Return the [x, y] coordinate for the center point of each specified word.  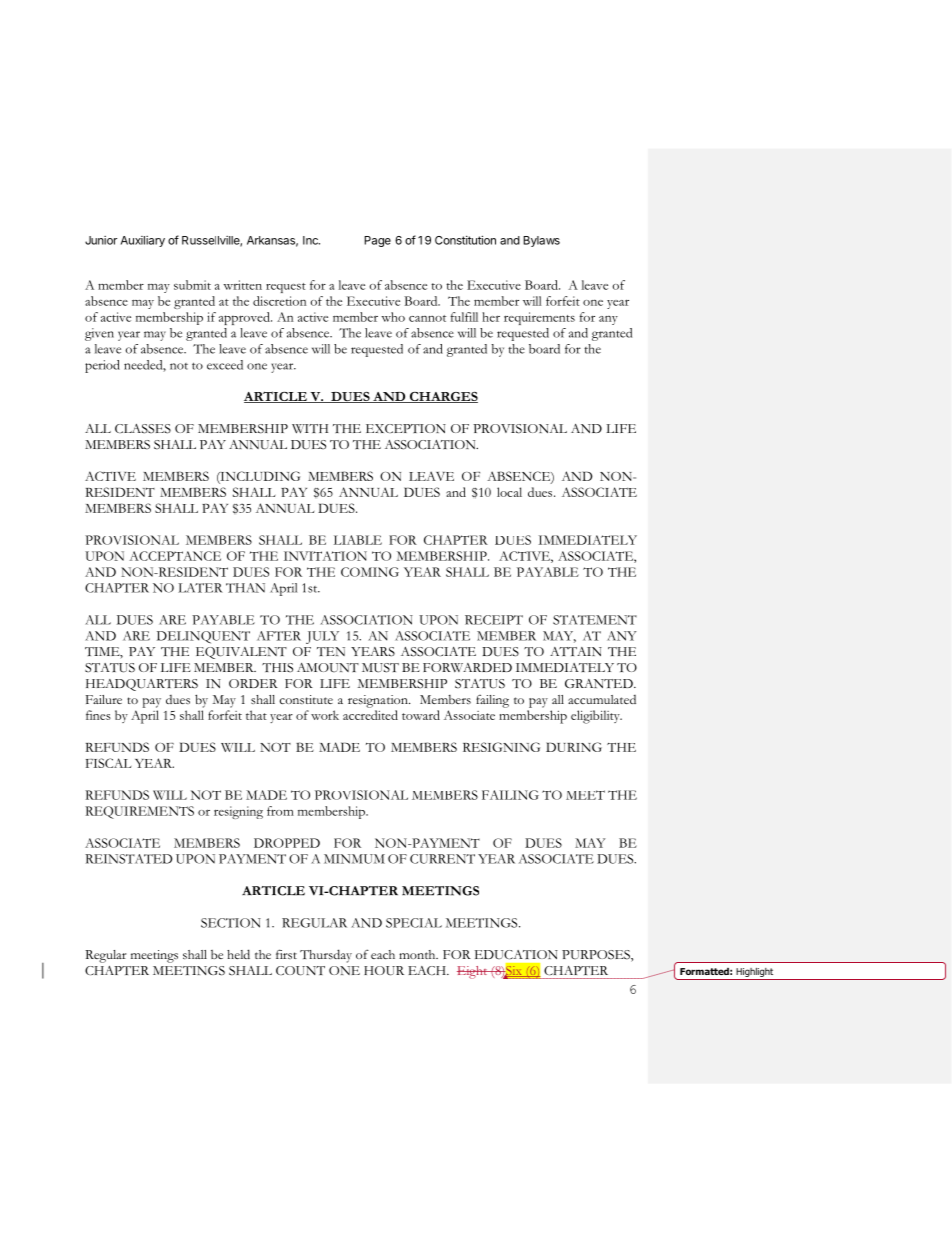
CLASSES [143, 429]
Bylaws [541, 241]
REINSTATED [128, 859]
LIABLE [358, 540]
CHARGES [443, 397]
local [509, 492]
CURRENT [442, 859]
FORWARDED [467, 667]
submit [192, 285]
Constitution [465, 240]
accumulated [602, 699]
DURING [574, 747]
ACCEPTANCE [175, 556]
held [238, 954]
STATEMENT [595, 620]
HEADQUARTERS [142, 685]
